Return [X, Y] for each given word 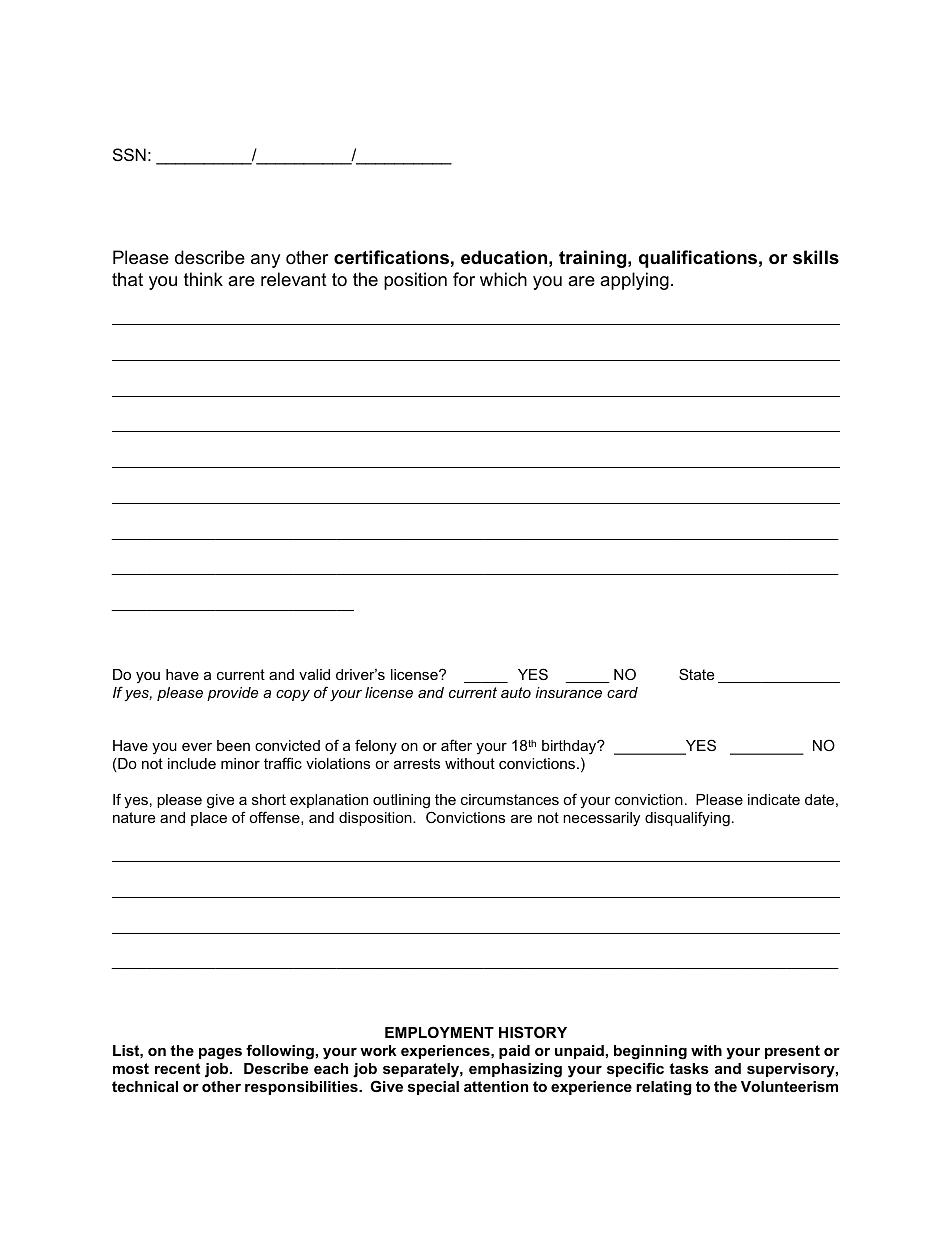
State [696, 674]
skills [816, 257]
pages [220, 1054]
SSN [129, 154]
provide [232, 694]
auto [516, 692]
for [464, 279]
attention [496, 1086]
